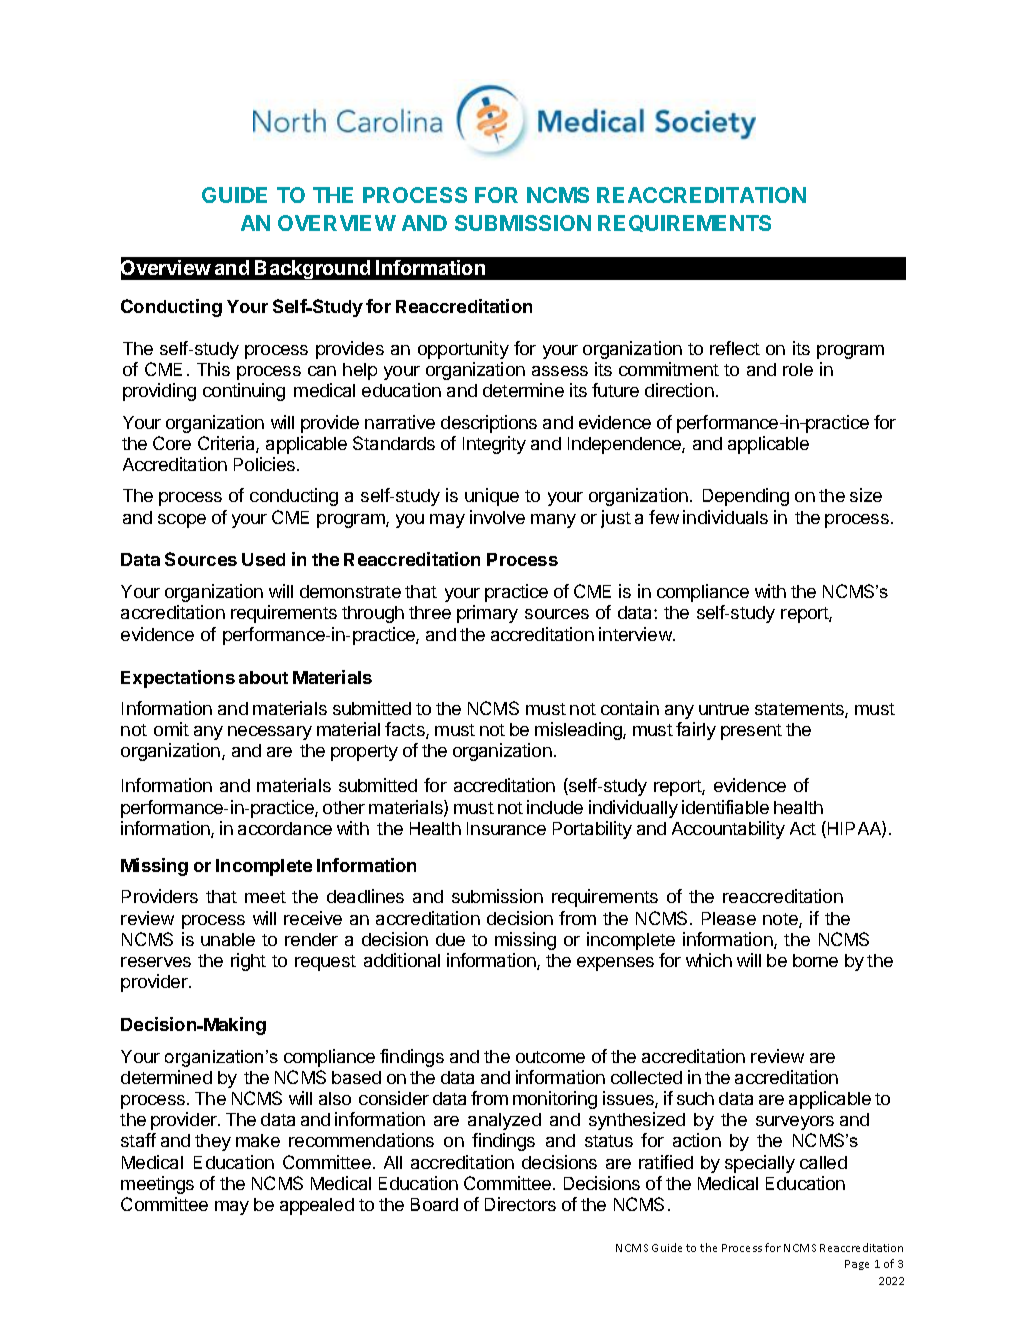  What do you see at coordinates (725, 517) in the image?
I see `individuals` at bounding box center [725, 517].
